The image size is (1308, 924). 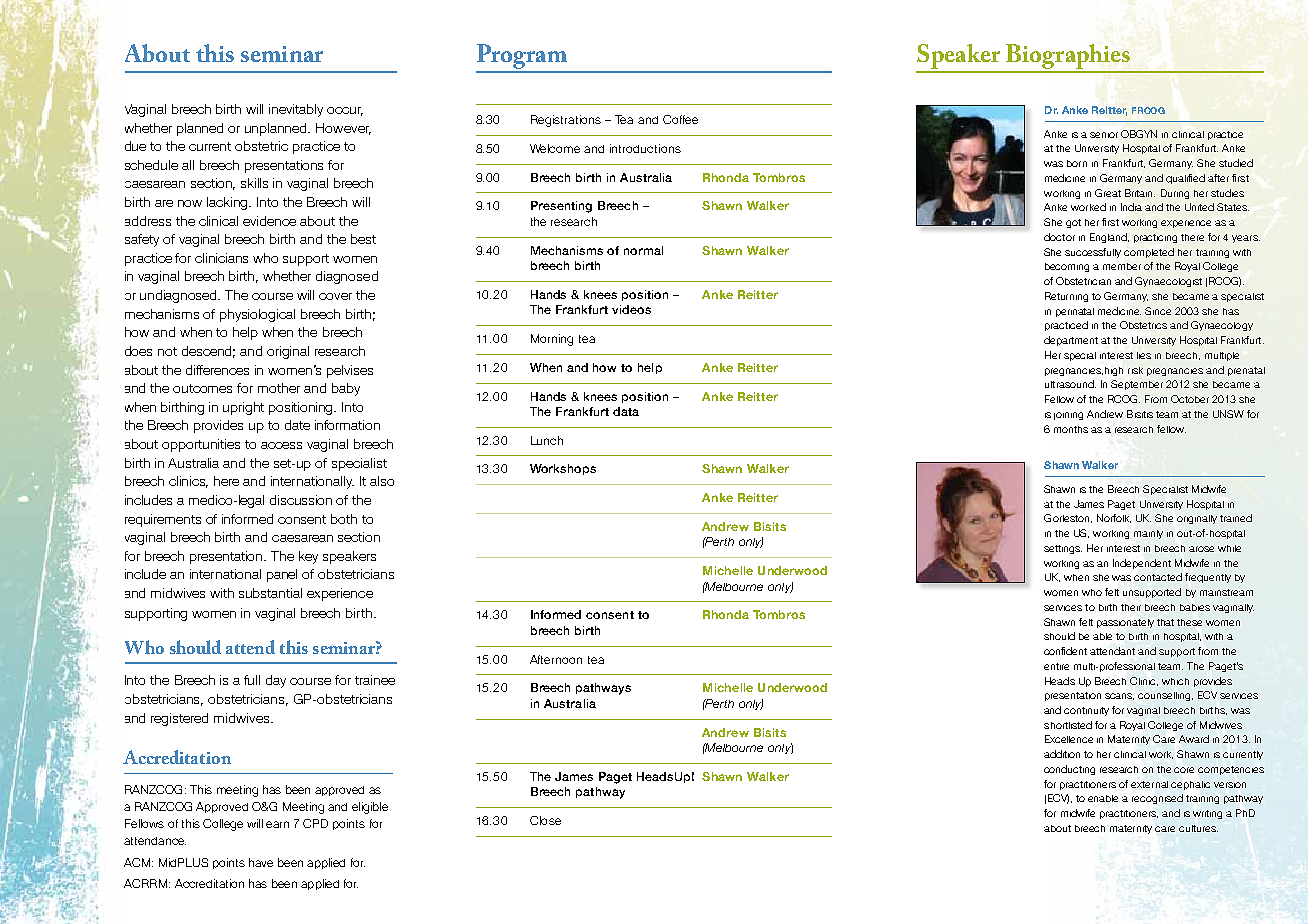 I want to click on months, so click(x=1071, y=429).
